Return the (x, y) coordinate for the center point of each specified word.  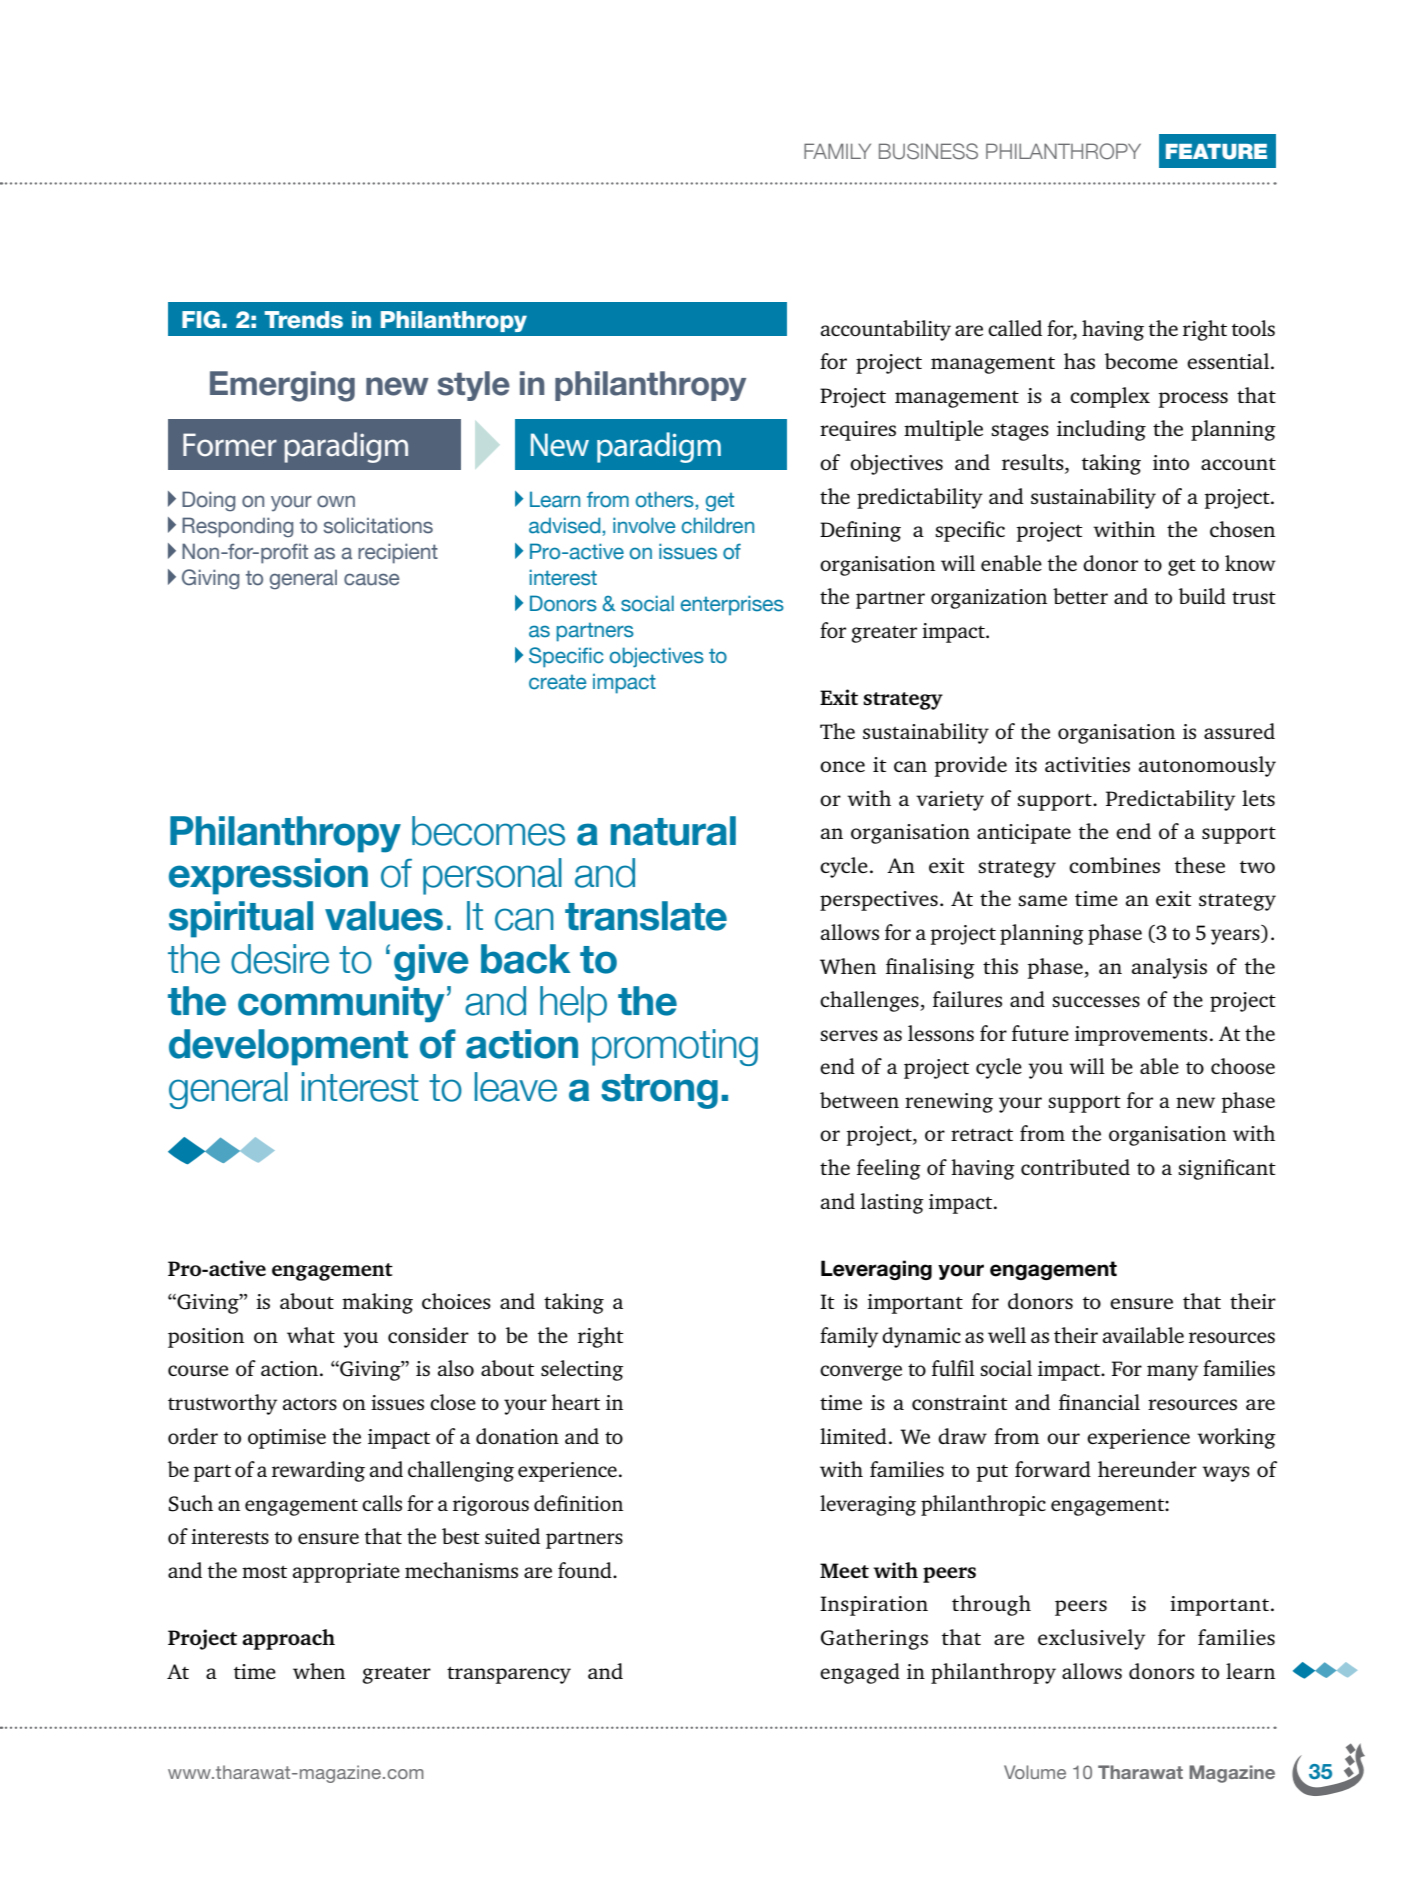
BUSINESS (928, 151)
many (1172, 1373)
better (1080, 596)
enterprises (732, 605)
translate (646, 916)
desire (280, 959)
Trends (303, 320)
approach (288, 1639)
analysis (1169, 968)
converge (861, 1373)
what (311, 1335)
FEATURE (1216, 152)
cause (372, 579)
